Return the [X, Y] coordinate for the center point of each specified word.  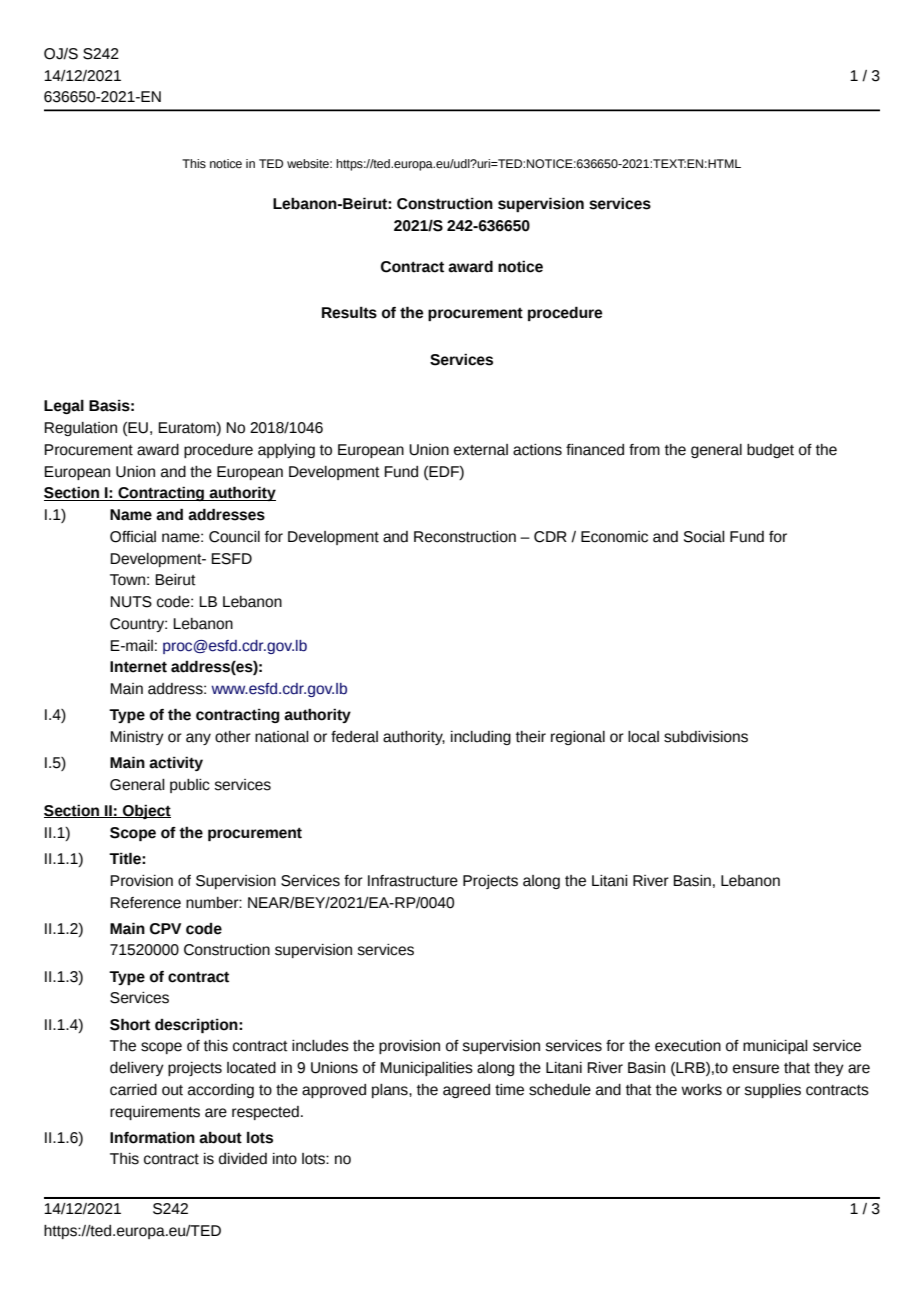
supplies [772, 1091]
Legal [64, 407]
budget [770, 451]
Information [152, 1138]
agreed [466, 1091]
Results [349, 313]
